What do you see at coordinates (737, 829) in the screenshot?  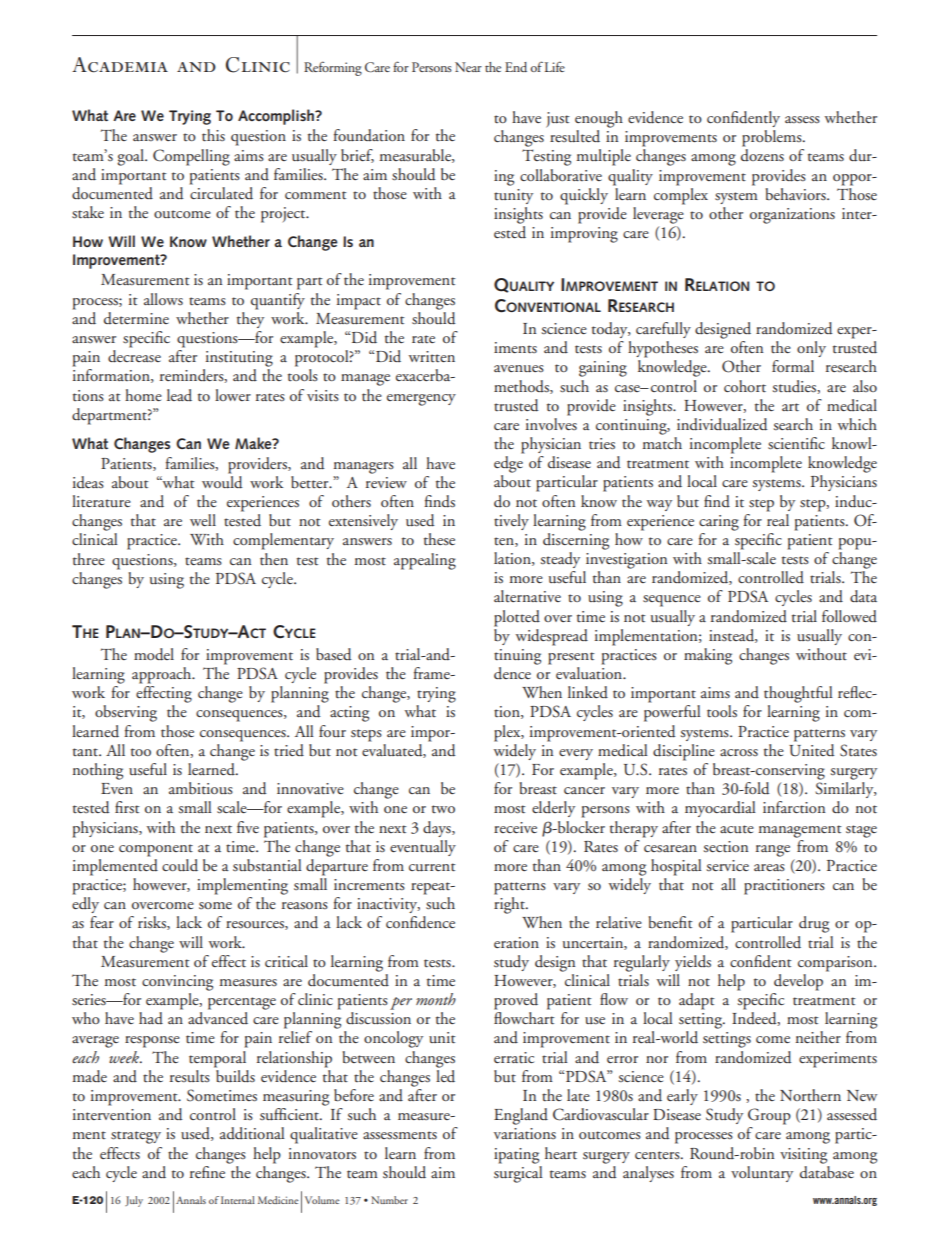 I see `acute` at bounding box center [737, 829].
